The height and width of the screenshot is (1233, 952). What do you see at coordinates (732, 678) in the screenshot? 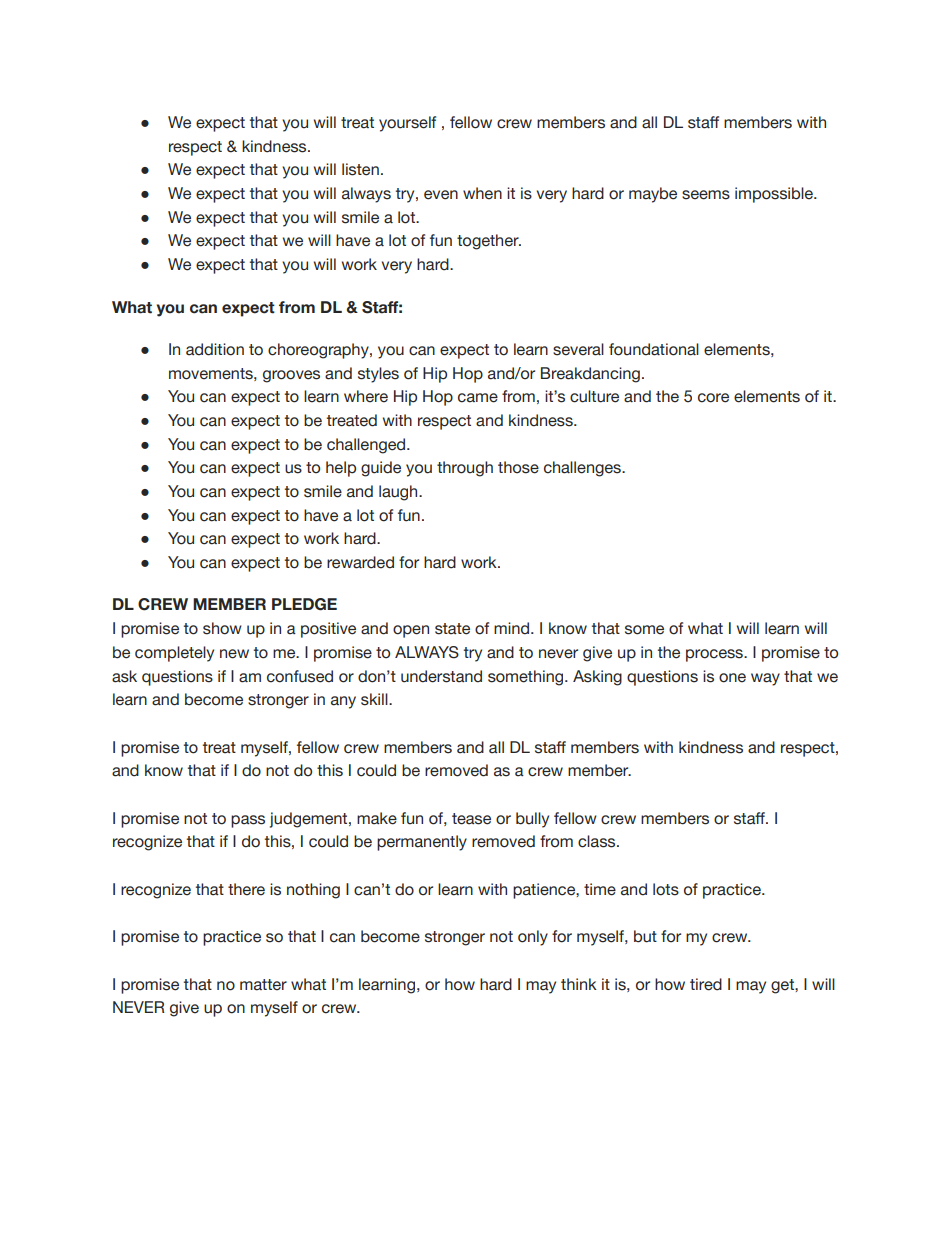
I see `one` at bounding box center [732, 678].
